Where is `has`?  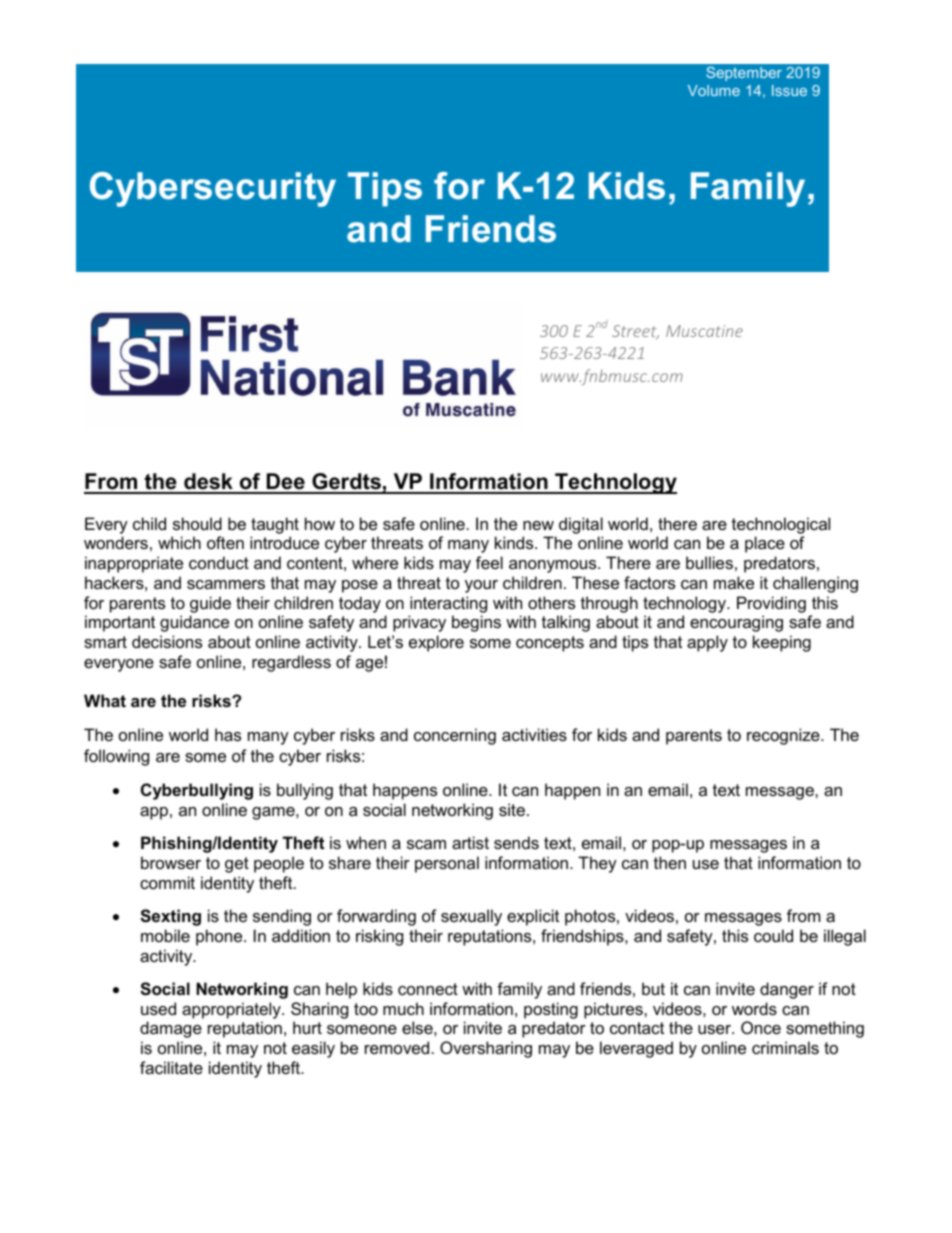 has is located at coordinates (228, 734).
